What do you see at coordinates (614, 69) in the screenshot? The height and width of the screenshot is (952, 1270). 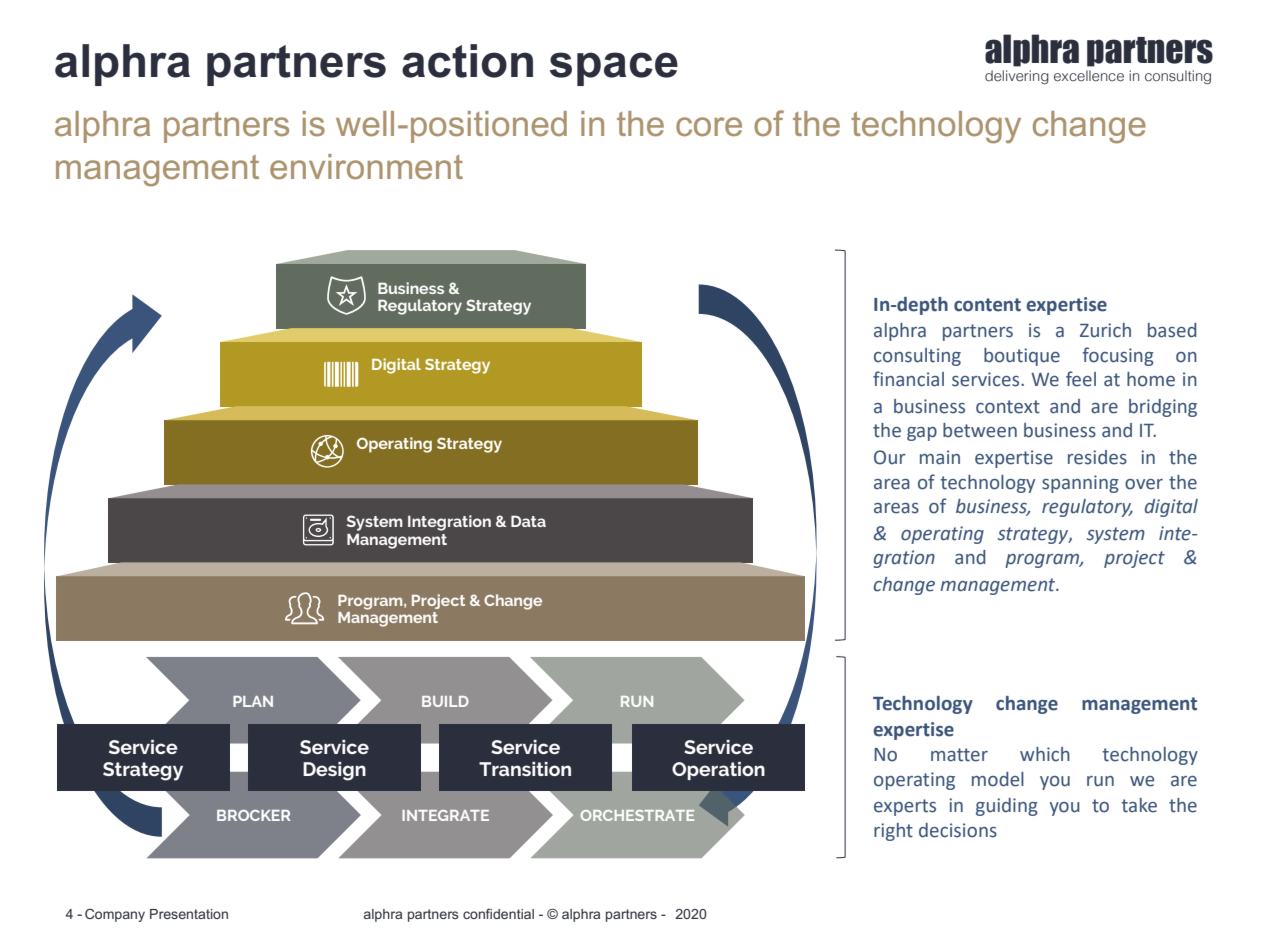 I see `space` at bounding box center [614, 69].
